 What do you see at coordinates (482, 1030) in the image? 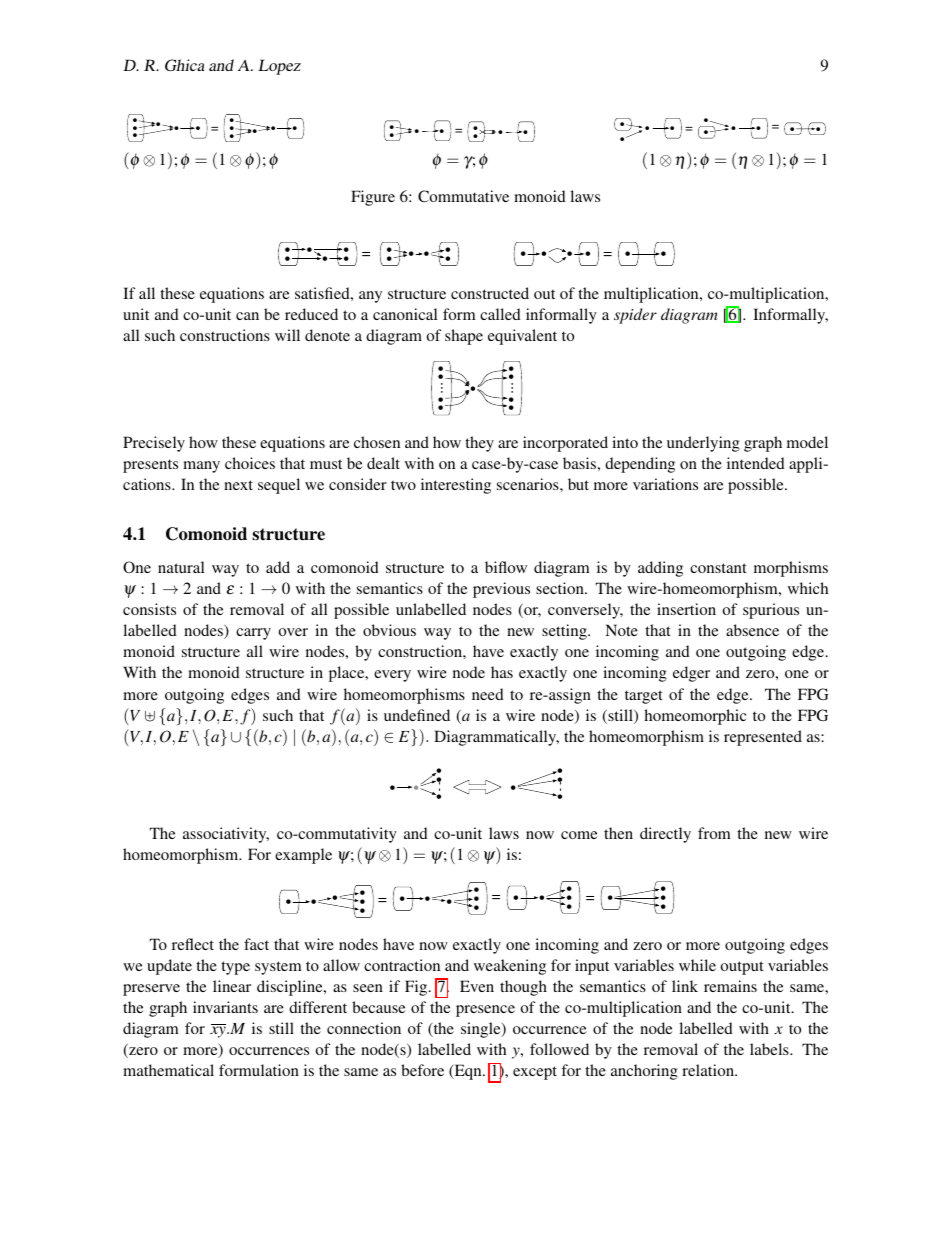
I see `single` at bounding box center [482, 1030].
